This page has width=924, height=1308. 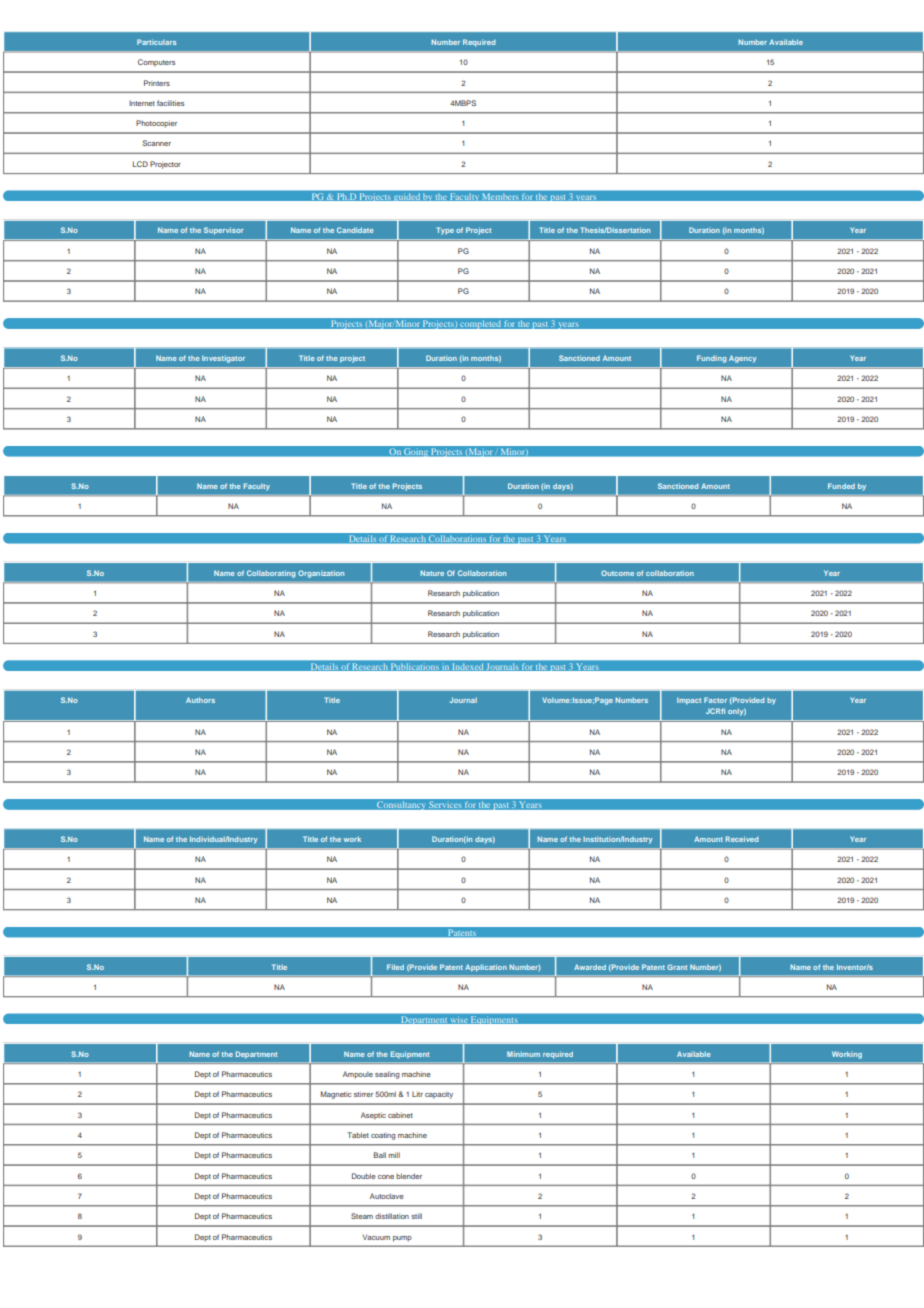 What do you see at coordinates (715, 700) in the page?
I see `Factor` at bounding box center [715, 700].
